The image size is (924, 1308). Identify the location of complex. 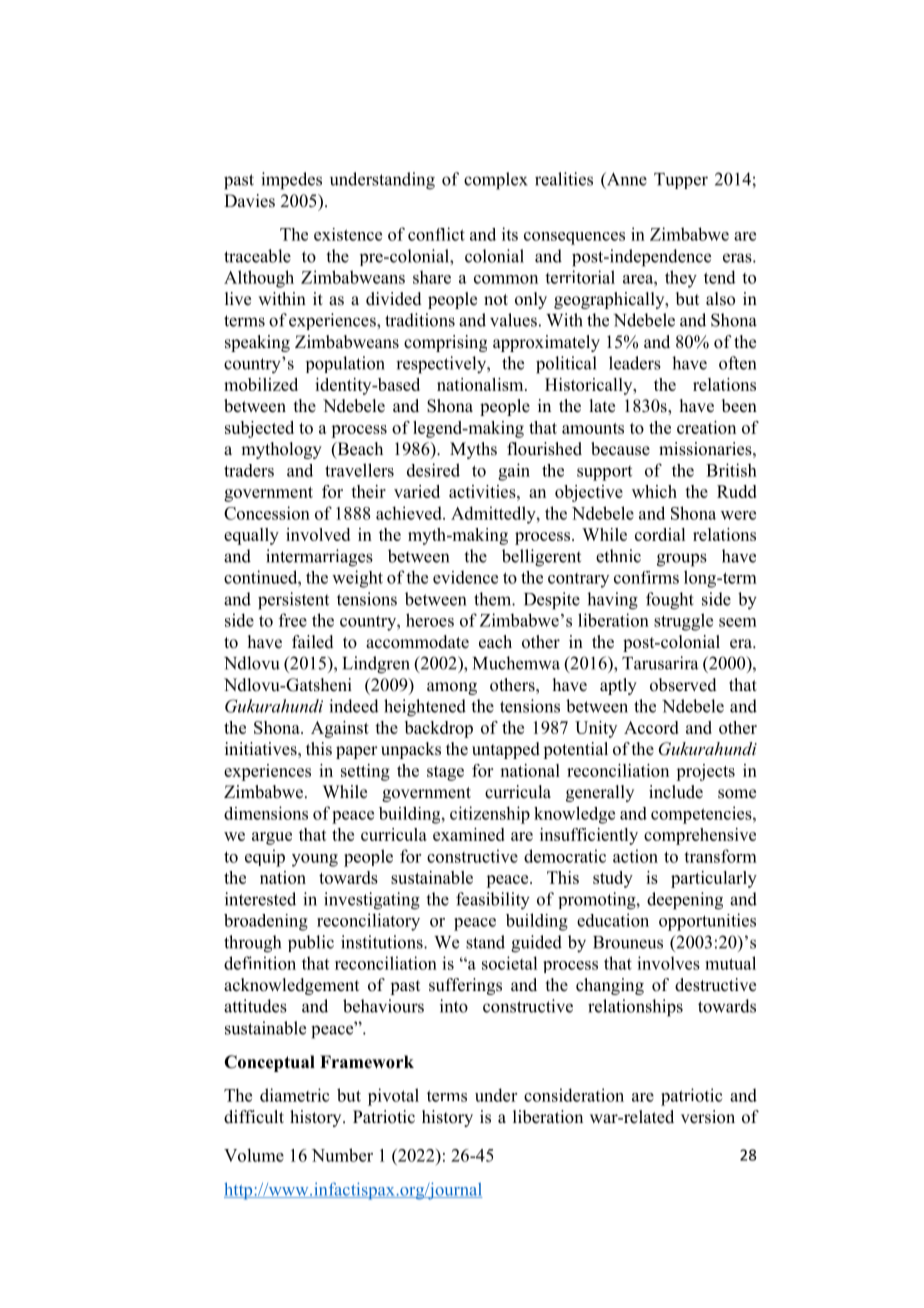
(496, 181).
